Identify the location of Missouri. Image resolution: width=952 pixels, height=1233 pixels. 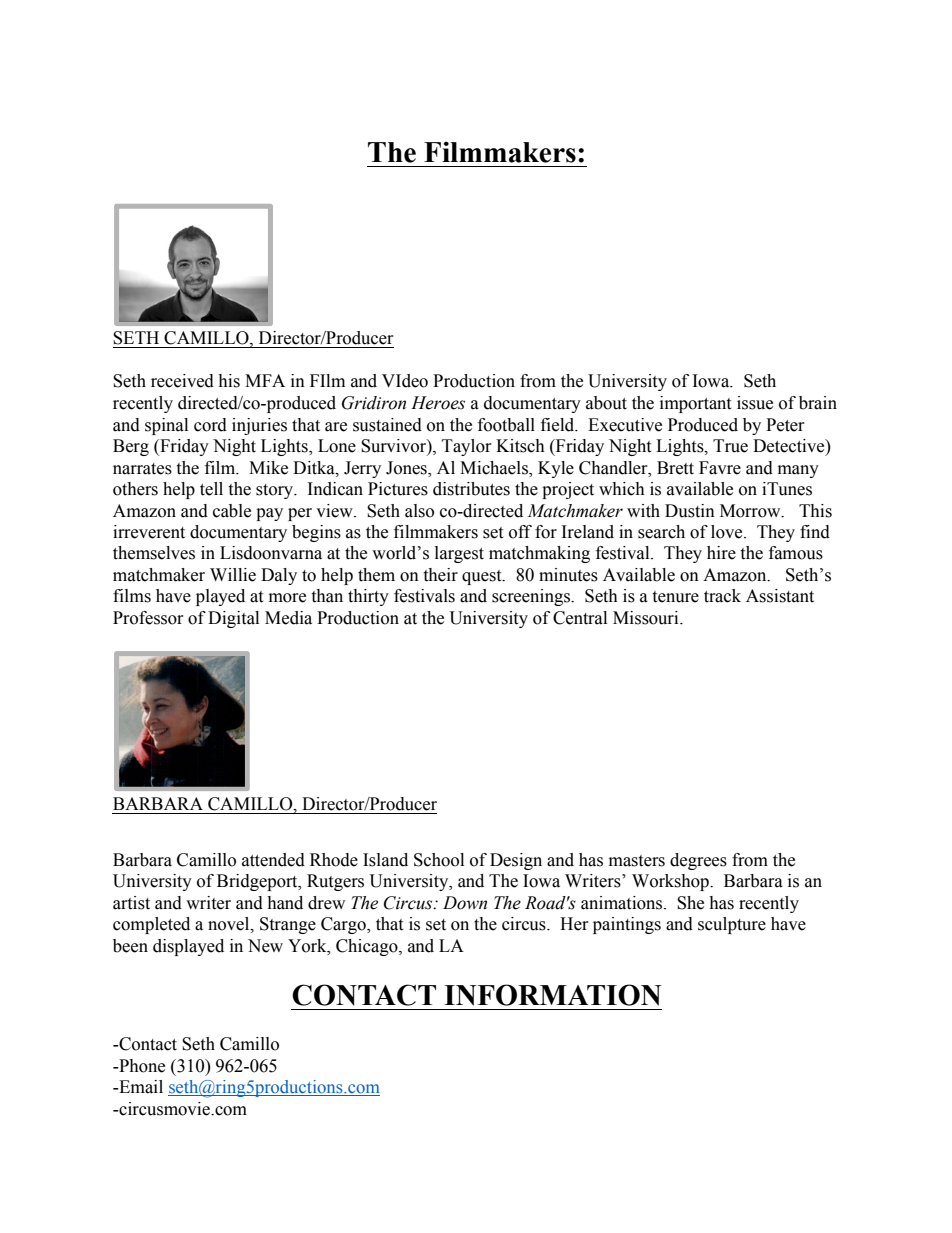
(647, 618).
